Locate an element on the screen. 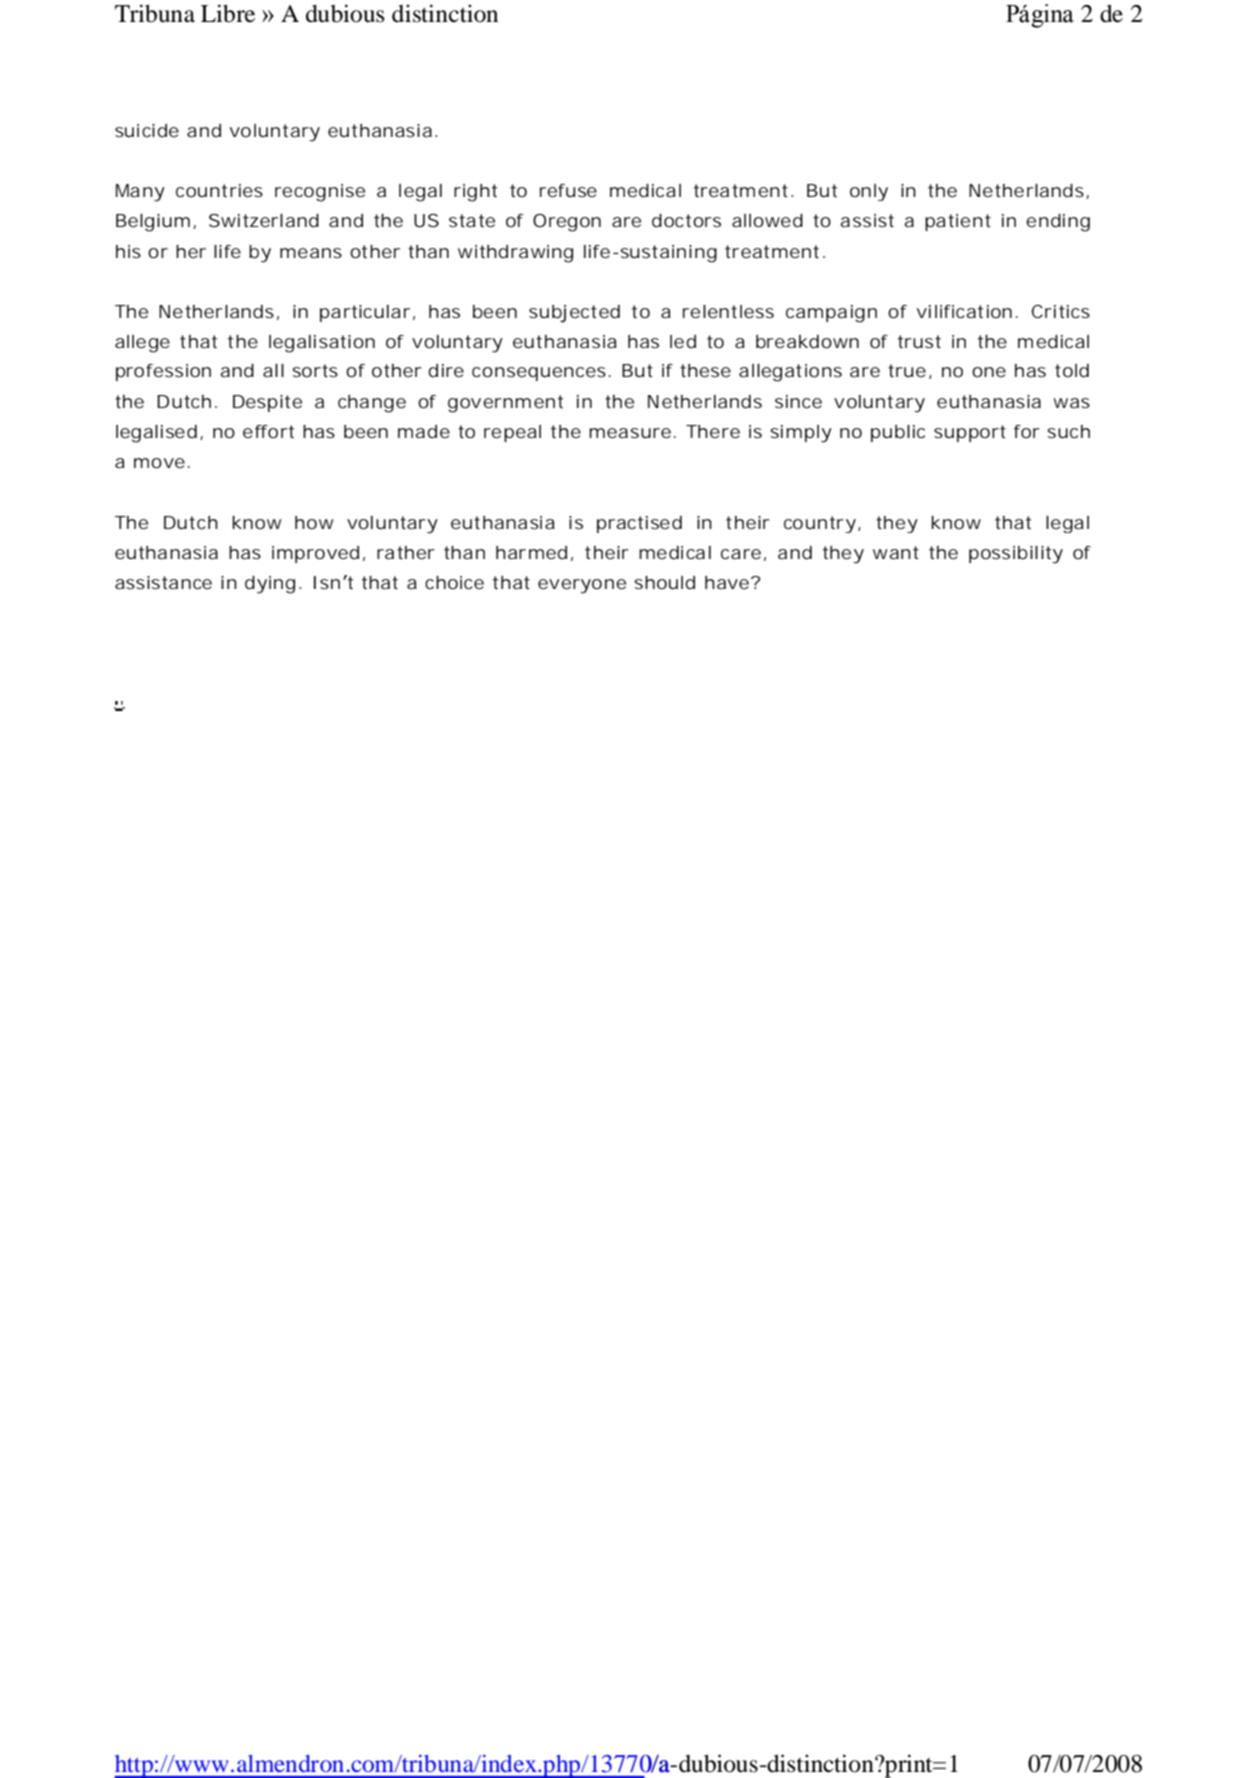 The height and width of the screenshot is (1778, 1258). consequences is located at coordinates (539, 374).
